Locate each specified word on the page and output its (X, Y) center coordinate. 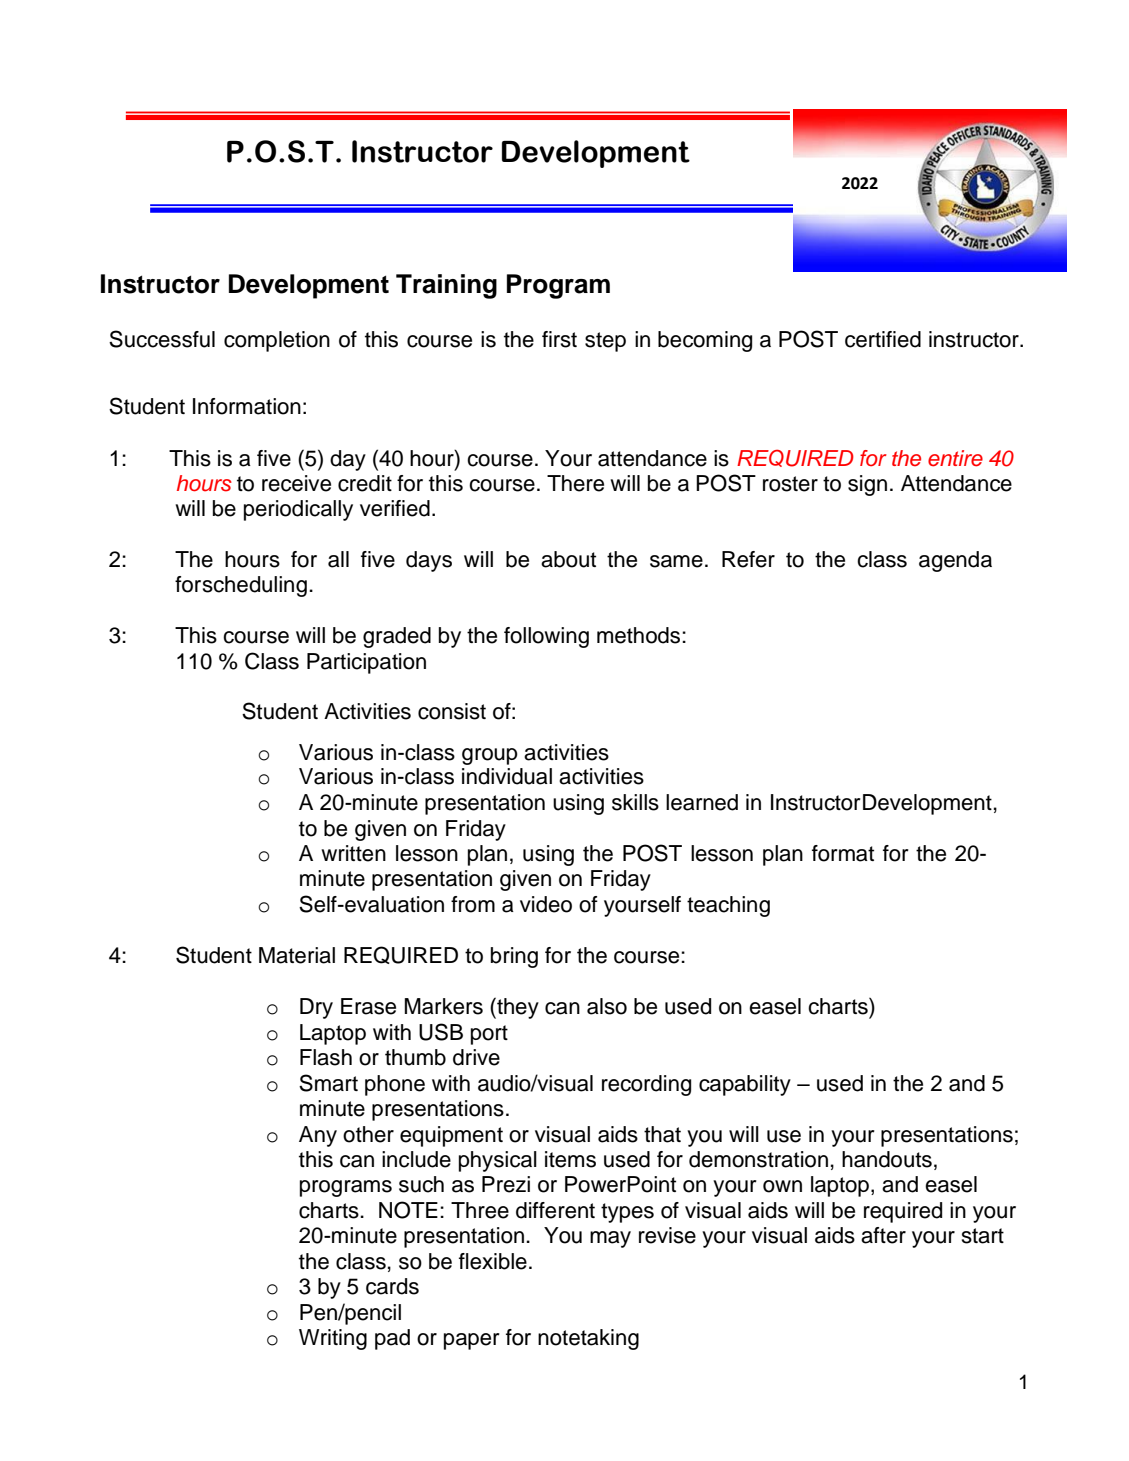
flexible (493, 1261)
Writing (333, 1339)
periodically (298, 510)
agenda (955, 561)
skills (635, 802)
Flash (326, 1057)
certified (883, 339)
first (559, 339)
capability (745, 1085)
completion (277, 341)
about (568, 559)
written (353, 853)
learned (702, 802)
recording (646, 1085)
